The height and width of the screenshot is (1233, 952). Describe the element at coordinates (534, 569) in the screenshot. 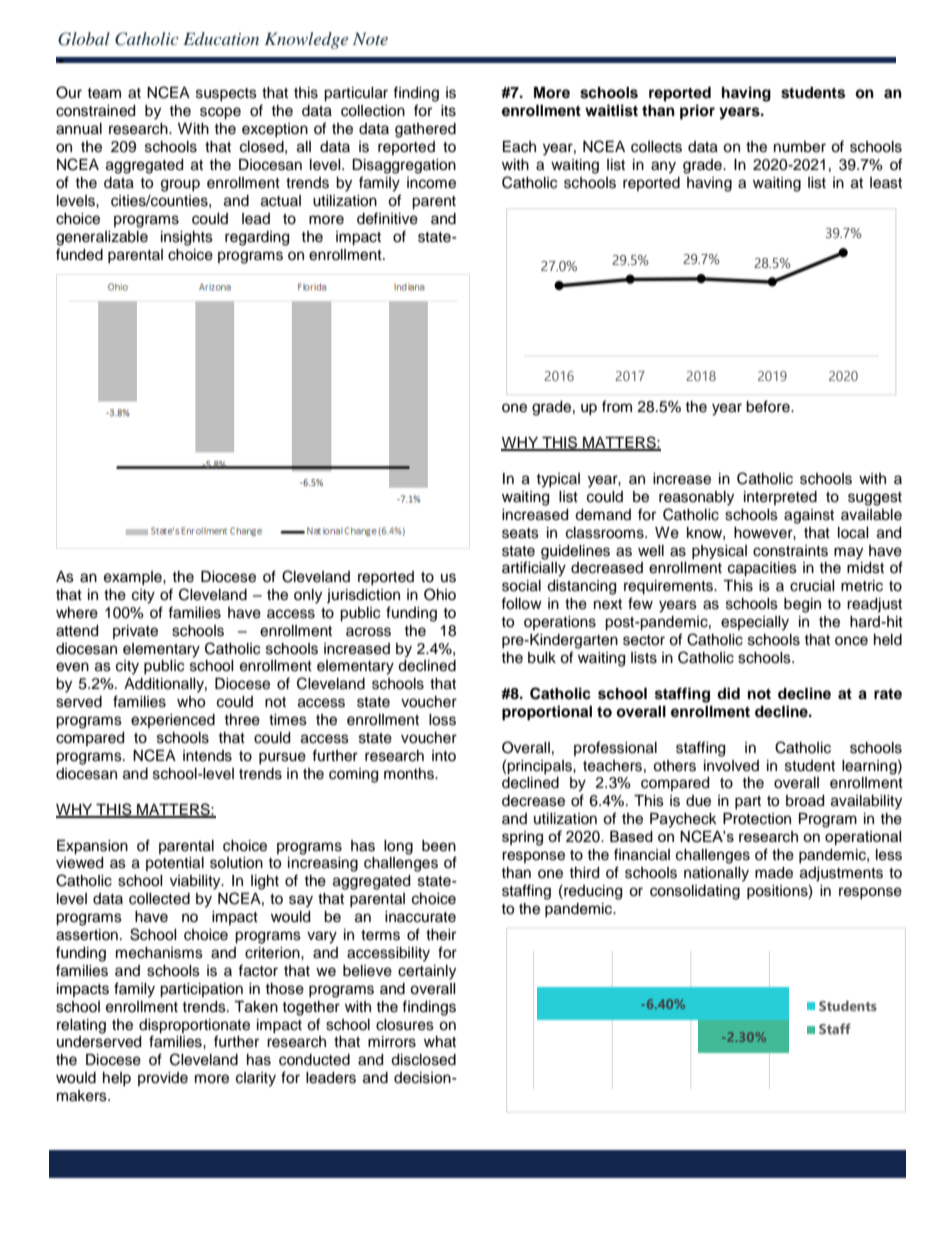

I see `artificially` at that location.
